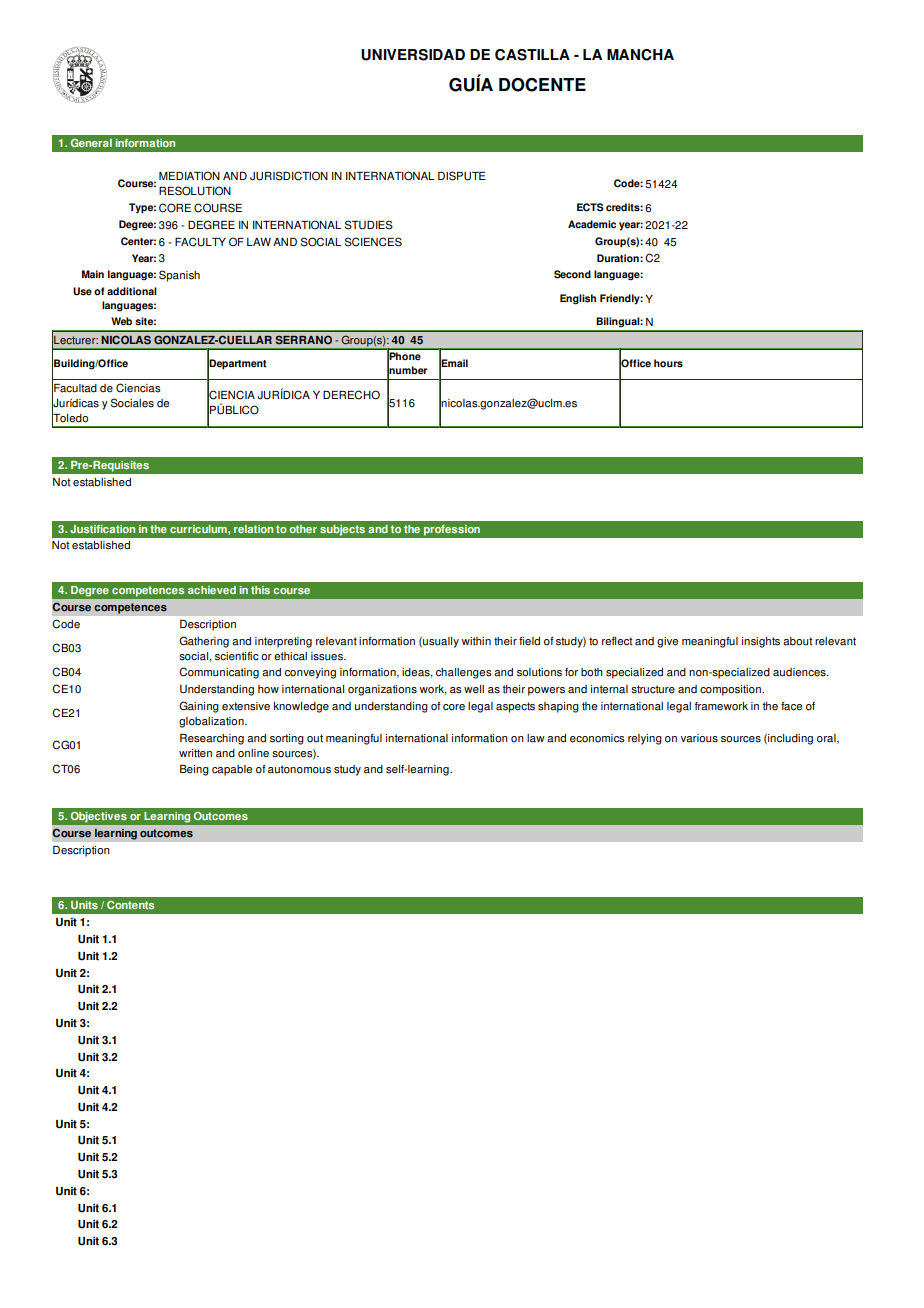 This document has height=1308, width=924. I want to click on Academic, so click(592, 224).
